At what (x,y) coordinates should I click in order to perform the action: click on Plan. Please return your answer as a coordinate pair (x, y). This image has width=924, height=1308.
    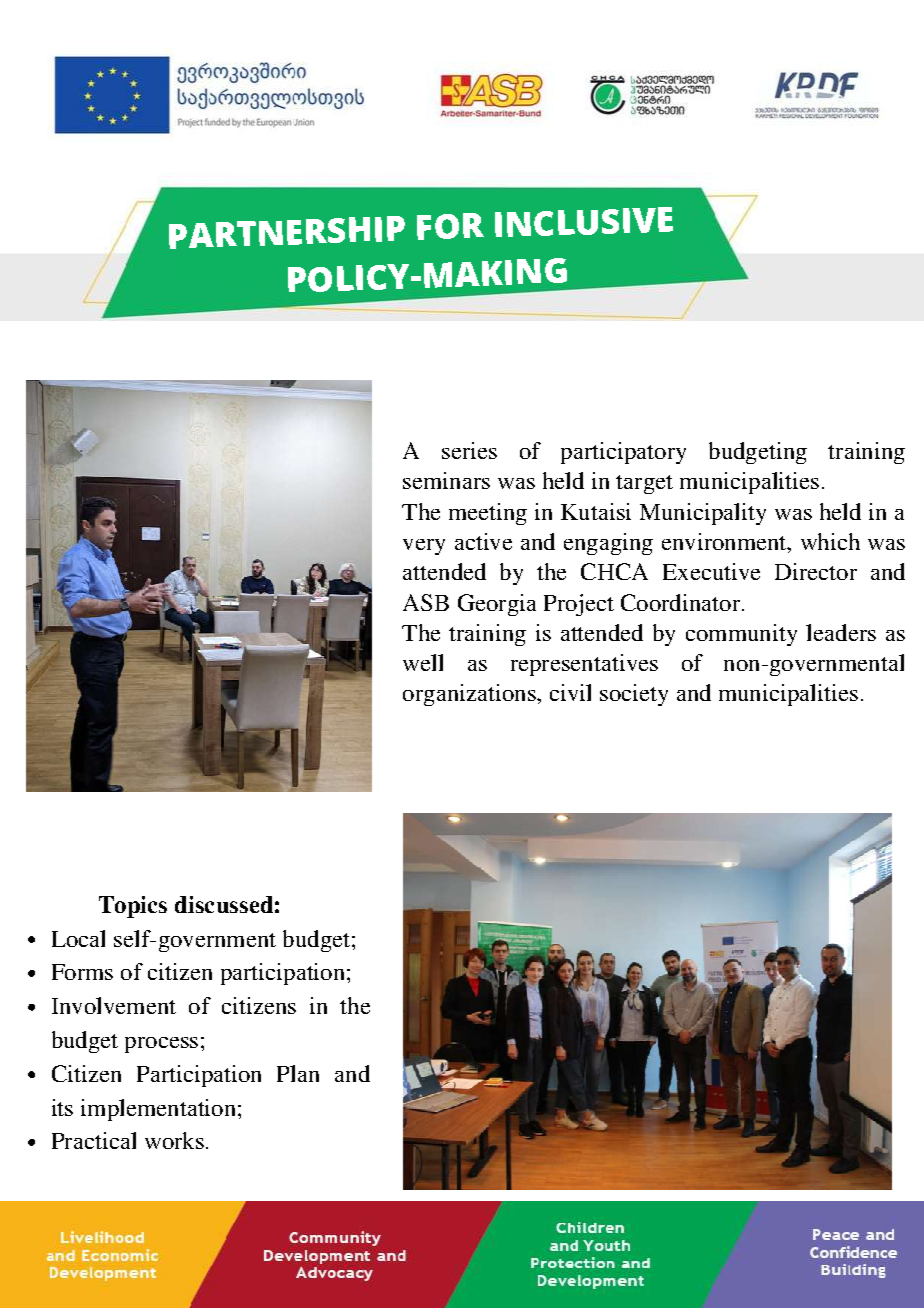
    Looking at the image, I should click on (298, 1073).
